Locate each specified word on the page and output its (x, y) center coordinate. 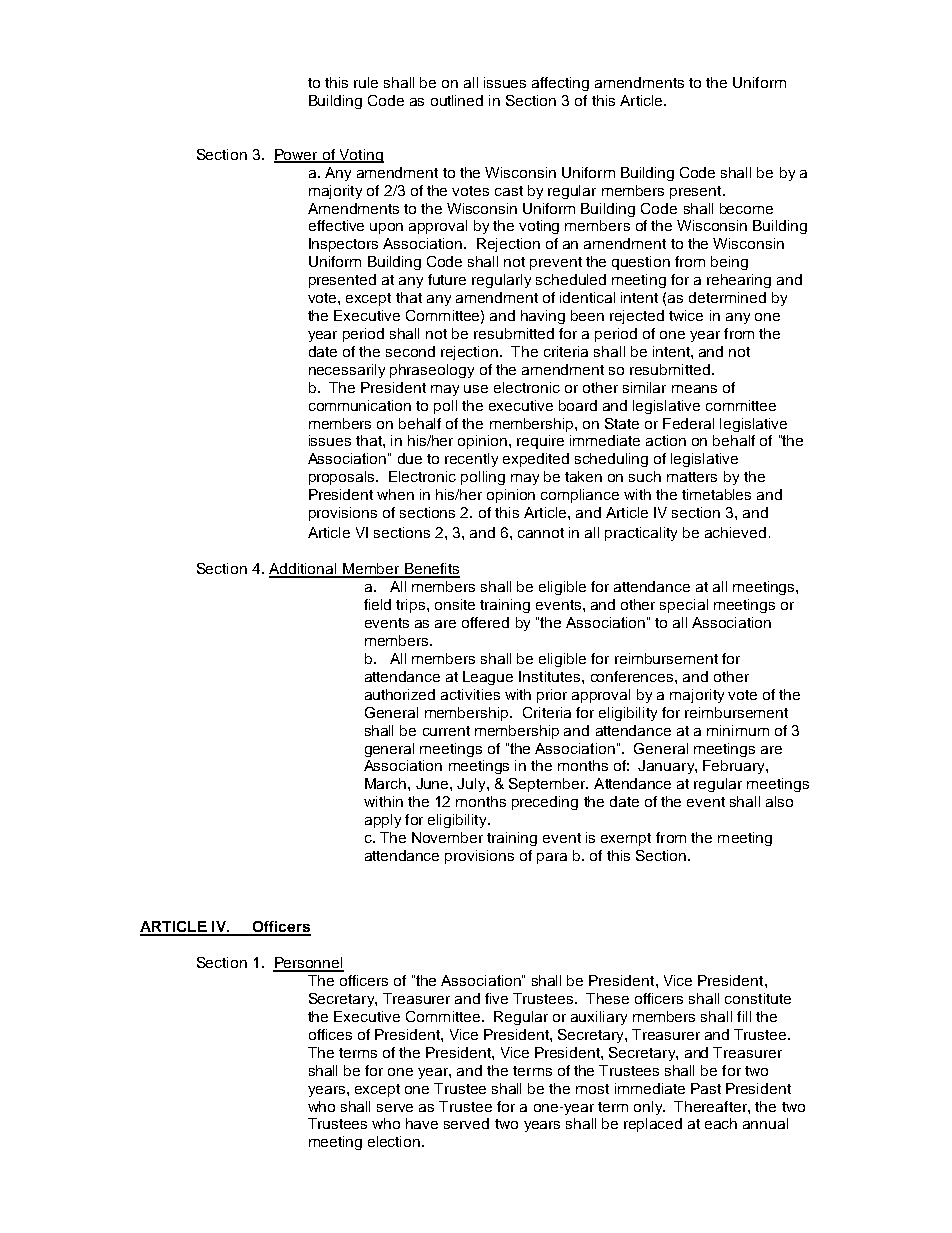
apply (383, 821)
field (377, 604)
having (543, 317)
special (684, 606)
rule (366, 82)
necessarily (347, 371)
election (395, 1141)
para (552, 858)
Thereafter (711, 1106)
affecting (560, 84)
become (746, 208)
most (592, 1089)
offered (485, 622)
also (779, 801)
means (694, 389)
